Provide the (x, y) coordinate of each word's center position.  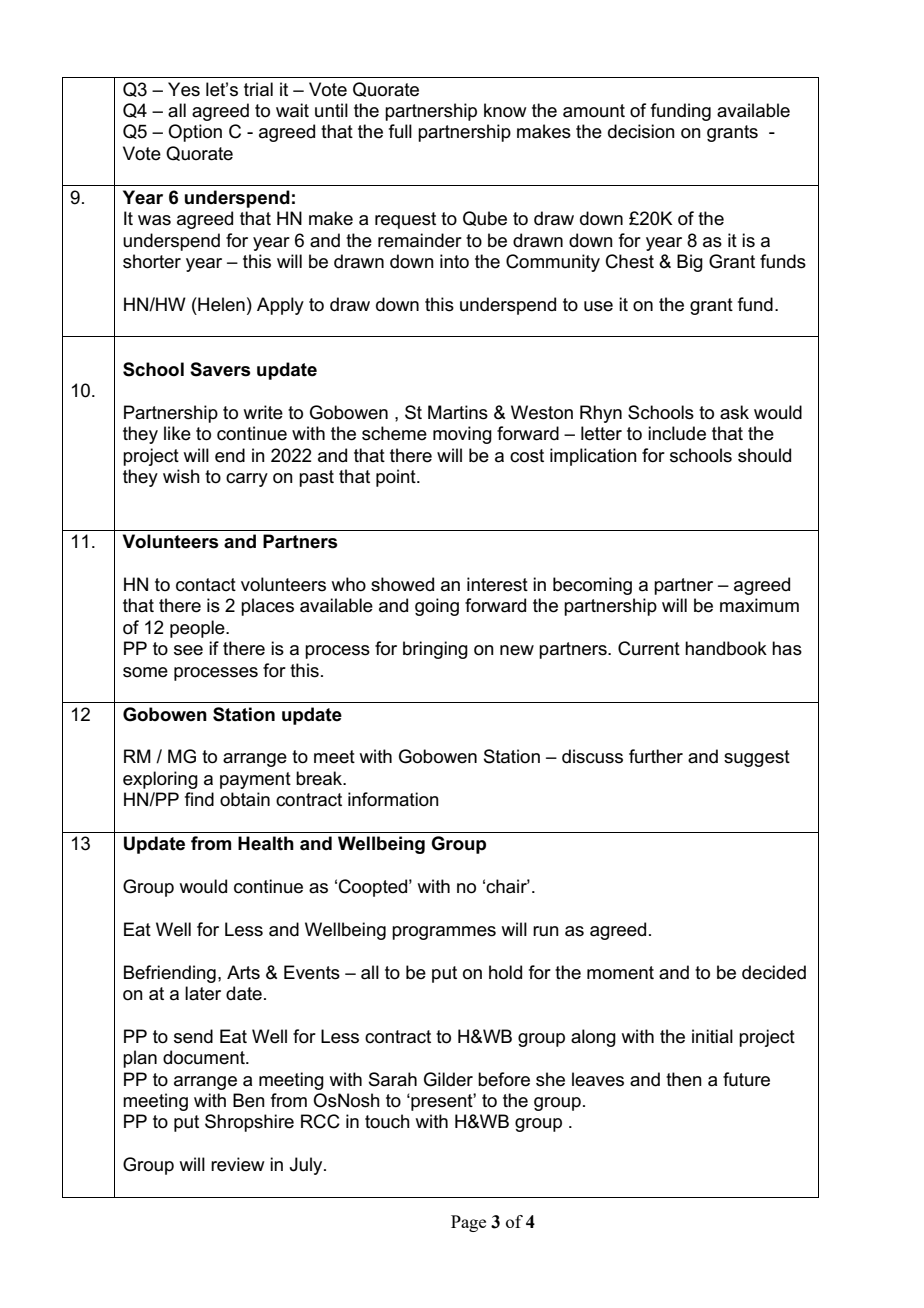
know (505, 110)
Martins (458, 412)
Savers (220, 369)
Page (468, 1223)
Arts (243, 972)
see (188, 650)
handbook (726, 648)
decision (641, 131)
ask (734, 412)
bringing (435, 650)
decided (774, 972)
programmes (444, 933)
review (238, 1164)
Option (195, 133)
